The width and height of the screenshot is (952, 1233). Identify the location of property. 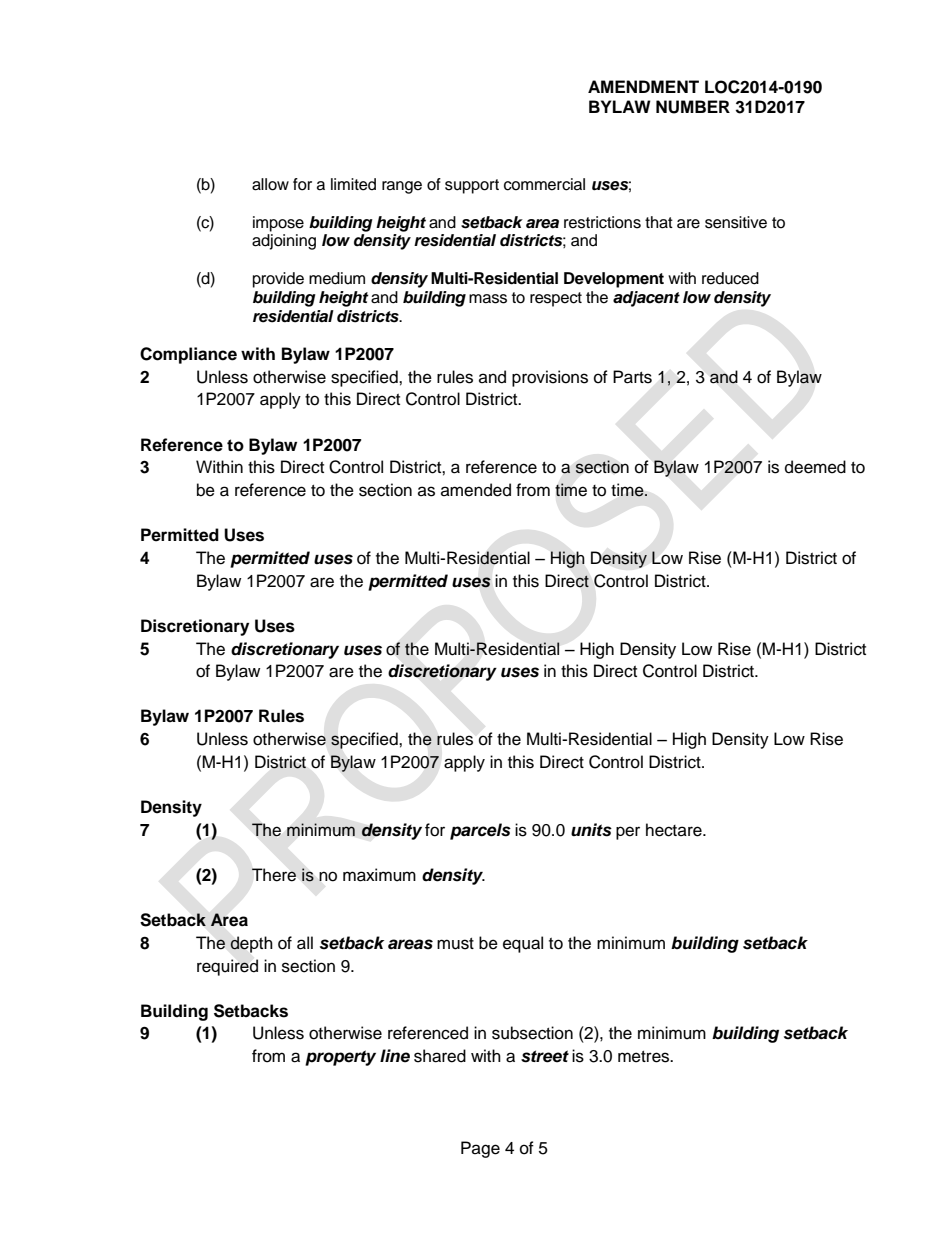
(340, 1058).
